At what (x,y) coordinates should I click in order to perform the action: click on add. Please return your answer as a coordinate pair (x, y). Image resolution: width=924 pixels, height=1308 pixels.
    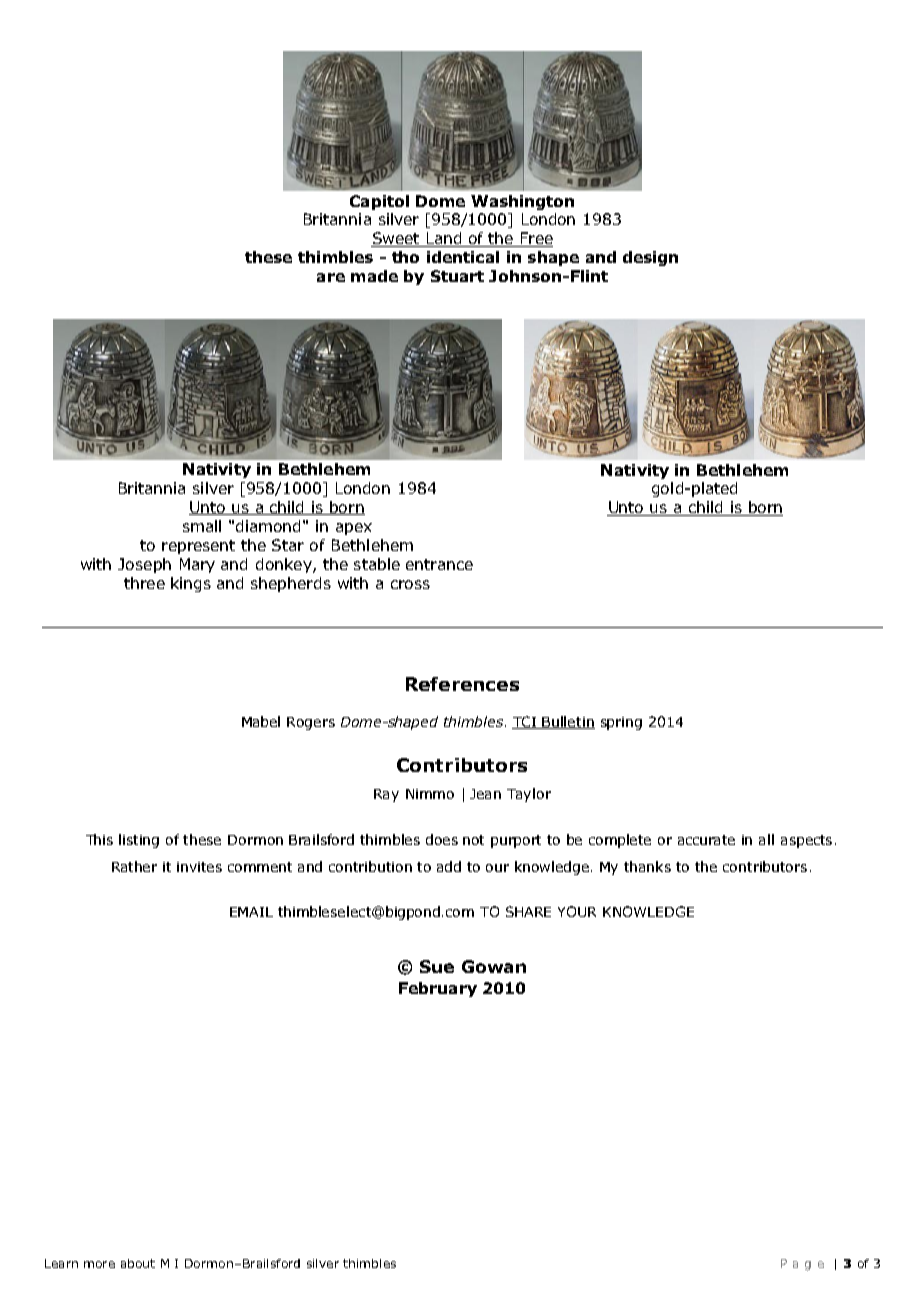
    Looking at the image, I should click on (449, 866).
